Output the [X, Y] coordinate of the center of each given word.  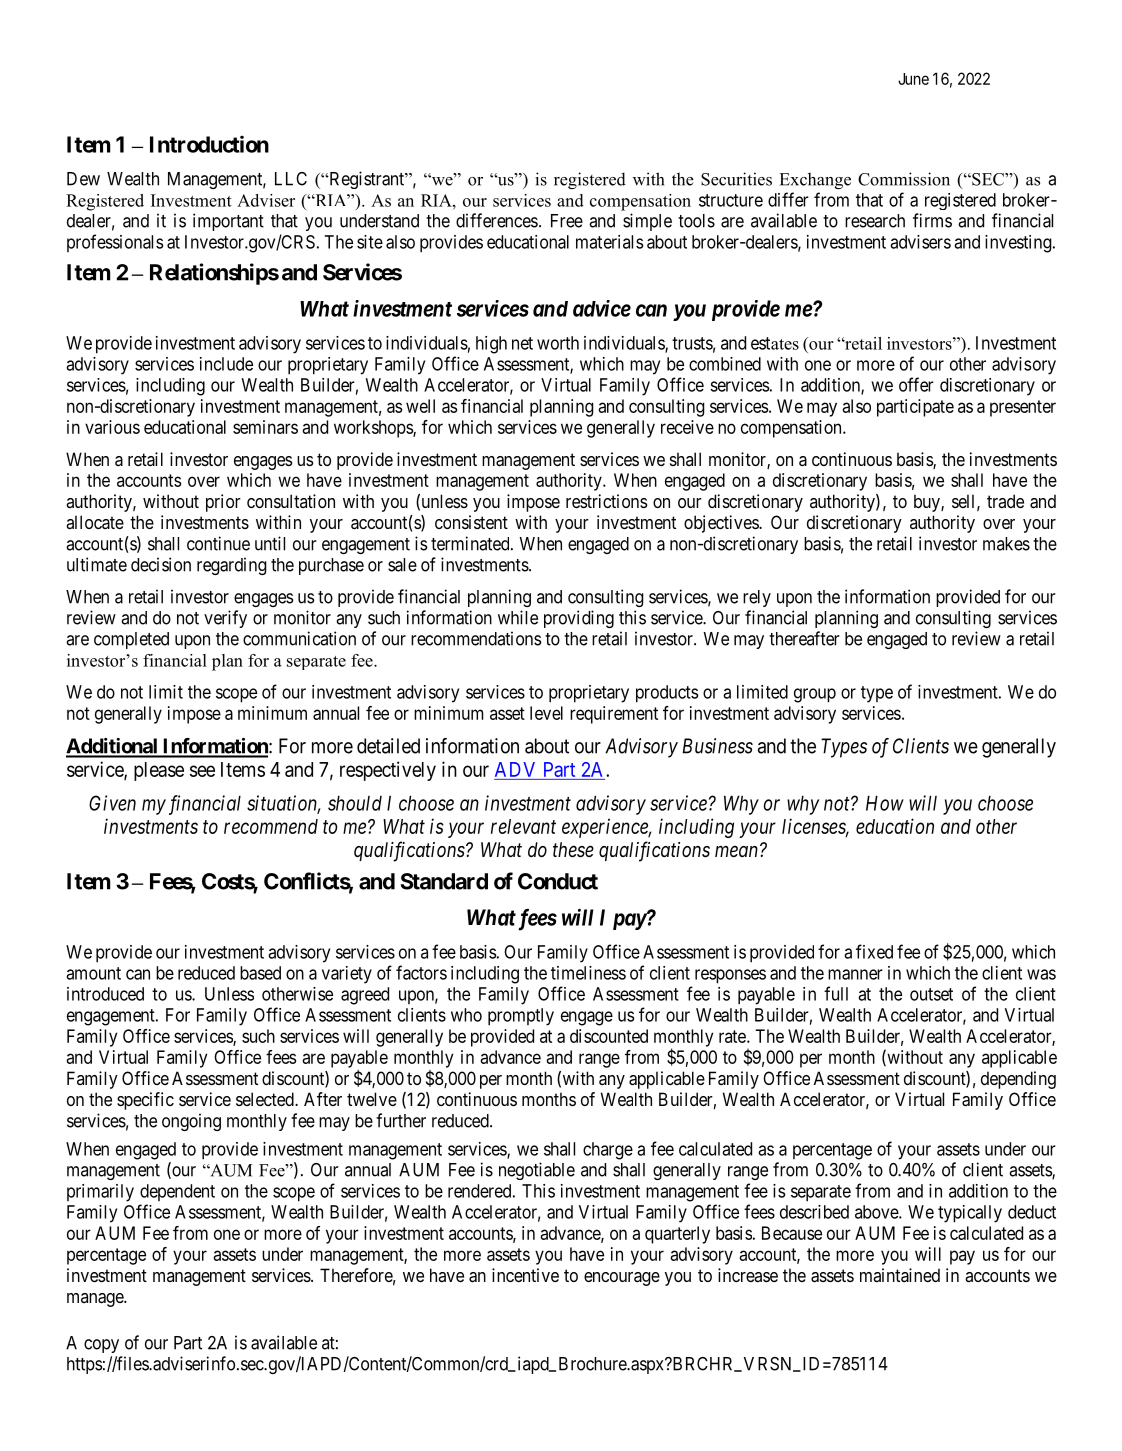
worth [558, 343]
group [815, 695]
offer [916, 384]
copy [101, 1346]
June [913, 79]
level [546, 713]
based [260, 973]
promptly [521, 1017]
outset [931, 994]
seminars [265, 427]
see [202, 771]
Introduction [209, 144]
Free [567, 221]
